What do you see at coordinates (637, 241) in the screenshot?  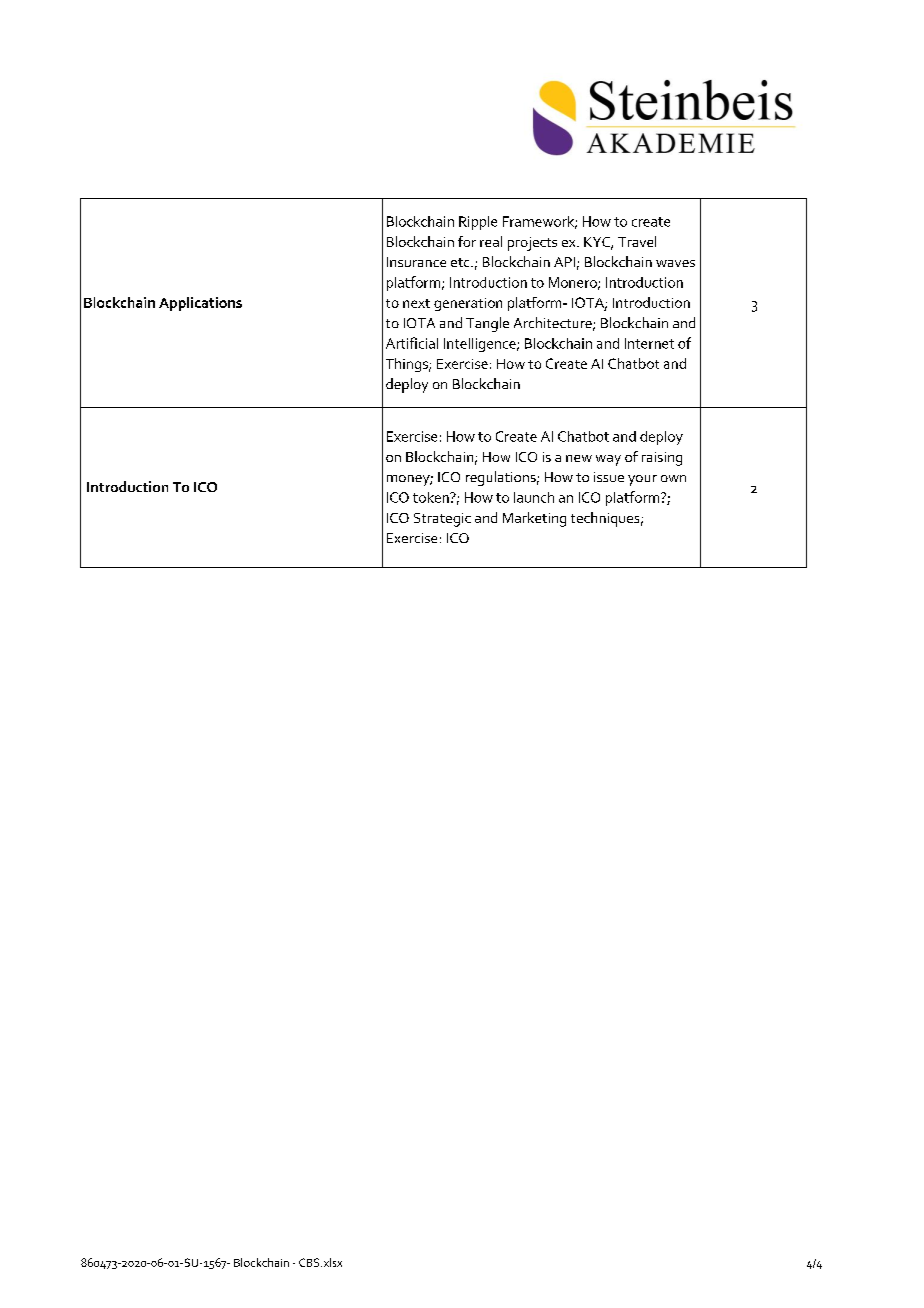 I see `Travel` at bounding box center [637, 241].
